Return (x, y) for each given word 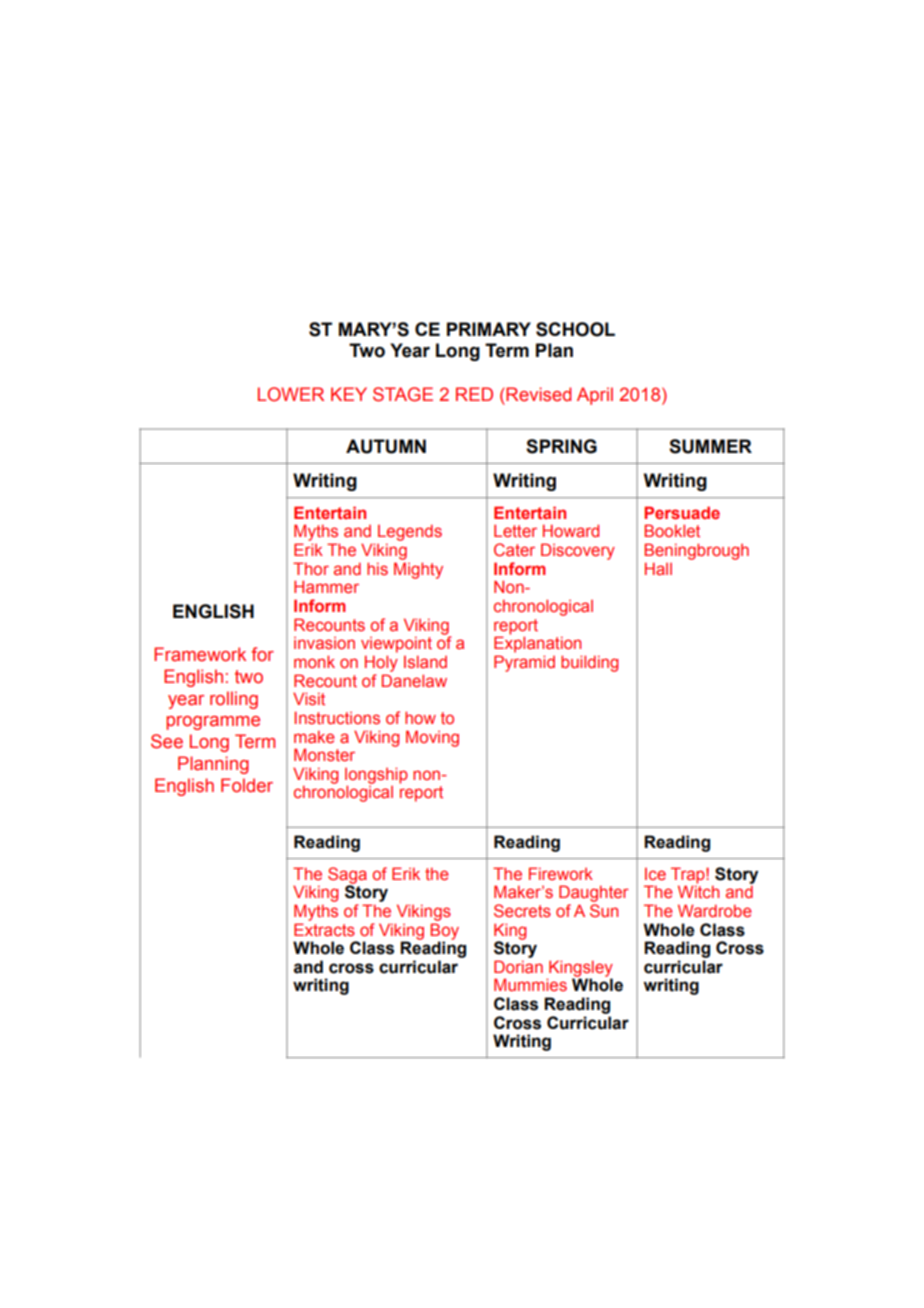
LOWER (291, 394)
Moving (432, 738)
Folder (247, 785)
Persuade (682, 512)
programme (213, 723)
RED (474, 394)
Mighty (418, 570)
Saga (347, 876)
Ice (655, 874)
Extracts (324, 929)
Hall (658, 568)
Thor (311, 568)
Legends (410, 532)
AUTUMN (386, 446)
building (589, 663)
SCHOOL (575, 329)
